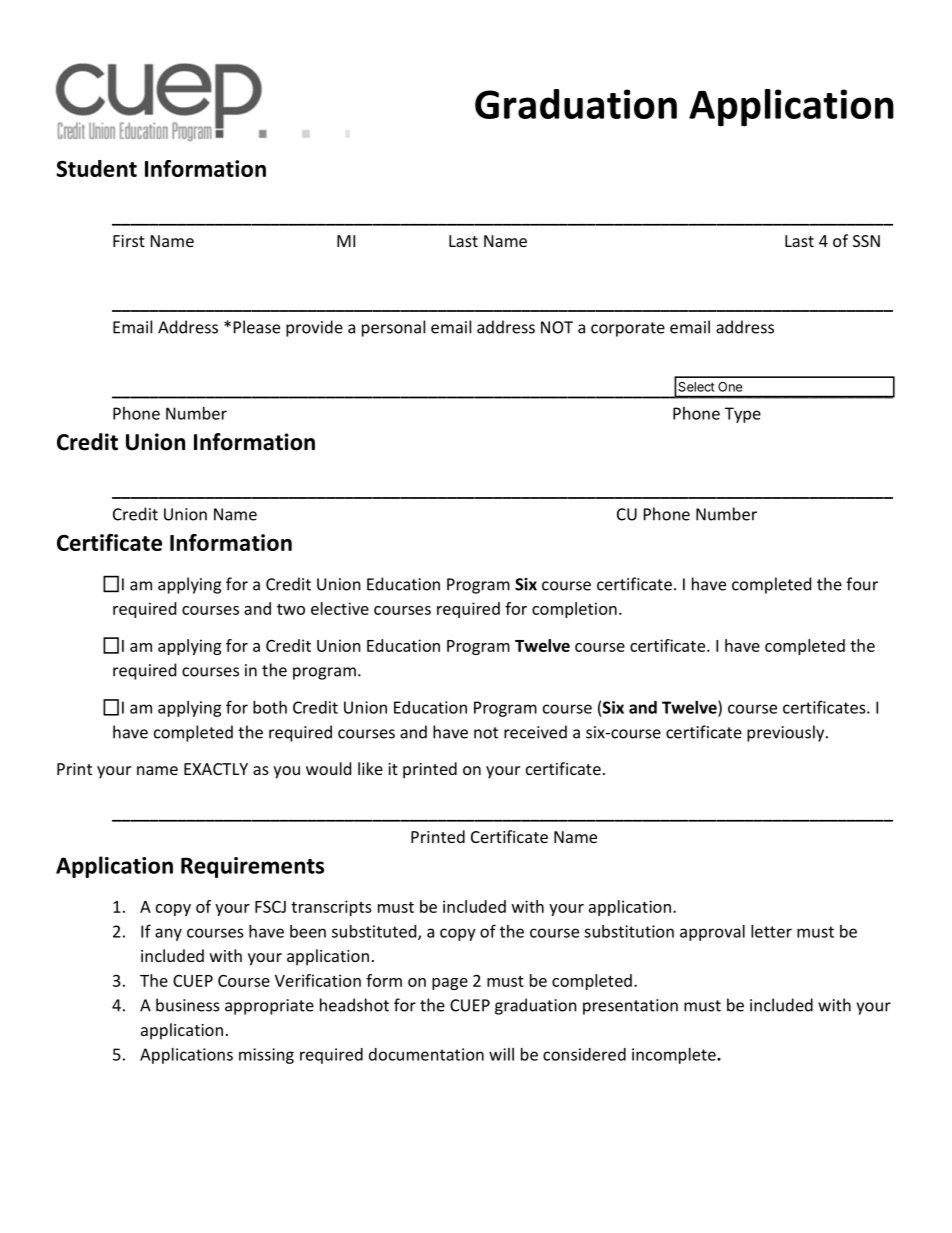  Describe the element at coordinates (216, 769) in the image. I see `EXACTLY` at that location.
